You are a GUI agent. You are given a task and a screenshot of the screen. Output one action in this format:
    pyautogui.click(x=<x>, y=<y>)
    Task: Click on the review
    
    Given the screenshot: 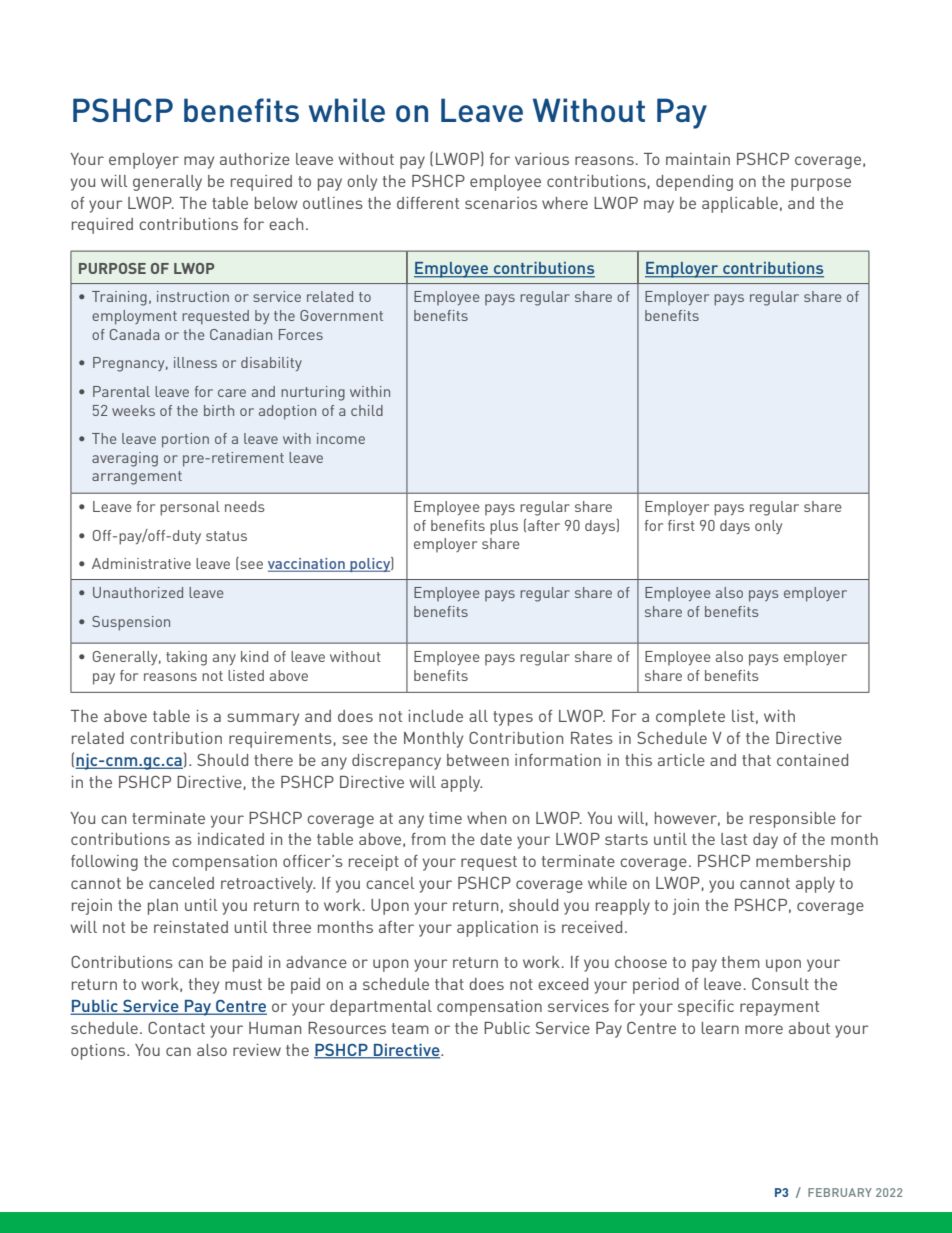 What is the action you would take?
    pyautogui.click(x=257, y=1050)
